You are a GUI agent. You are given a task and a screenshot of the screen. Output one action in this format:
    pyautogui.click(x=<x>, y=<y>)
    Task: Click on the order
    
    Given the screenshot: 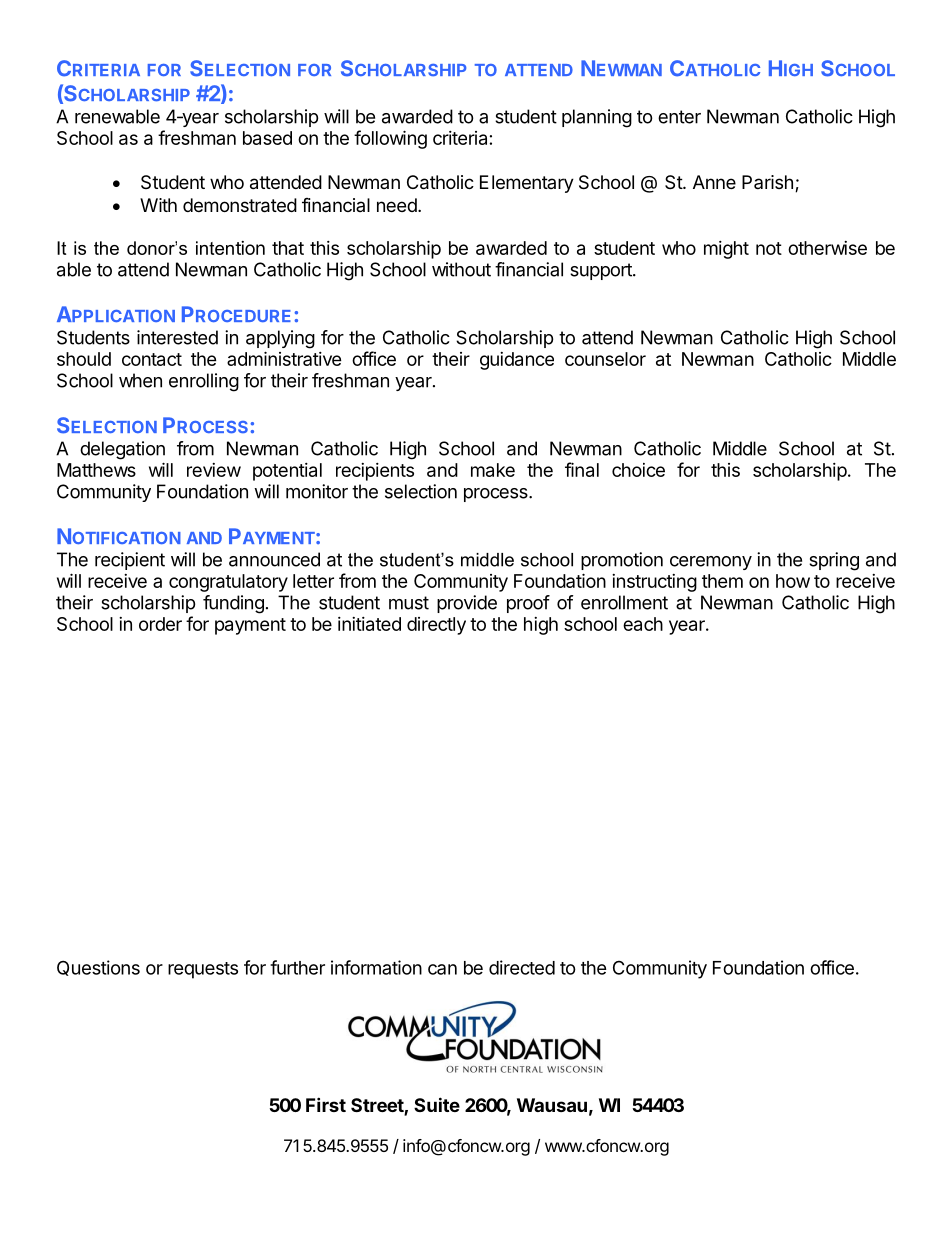 What is the action you would take?
    pyautogui.click(x=160, y=624)
